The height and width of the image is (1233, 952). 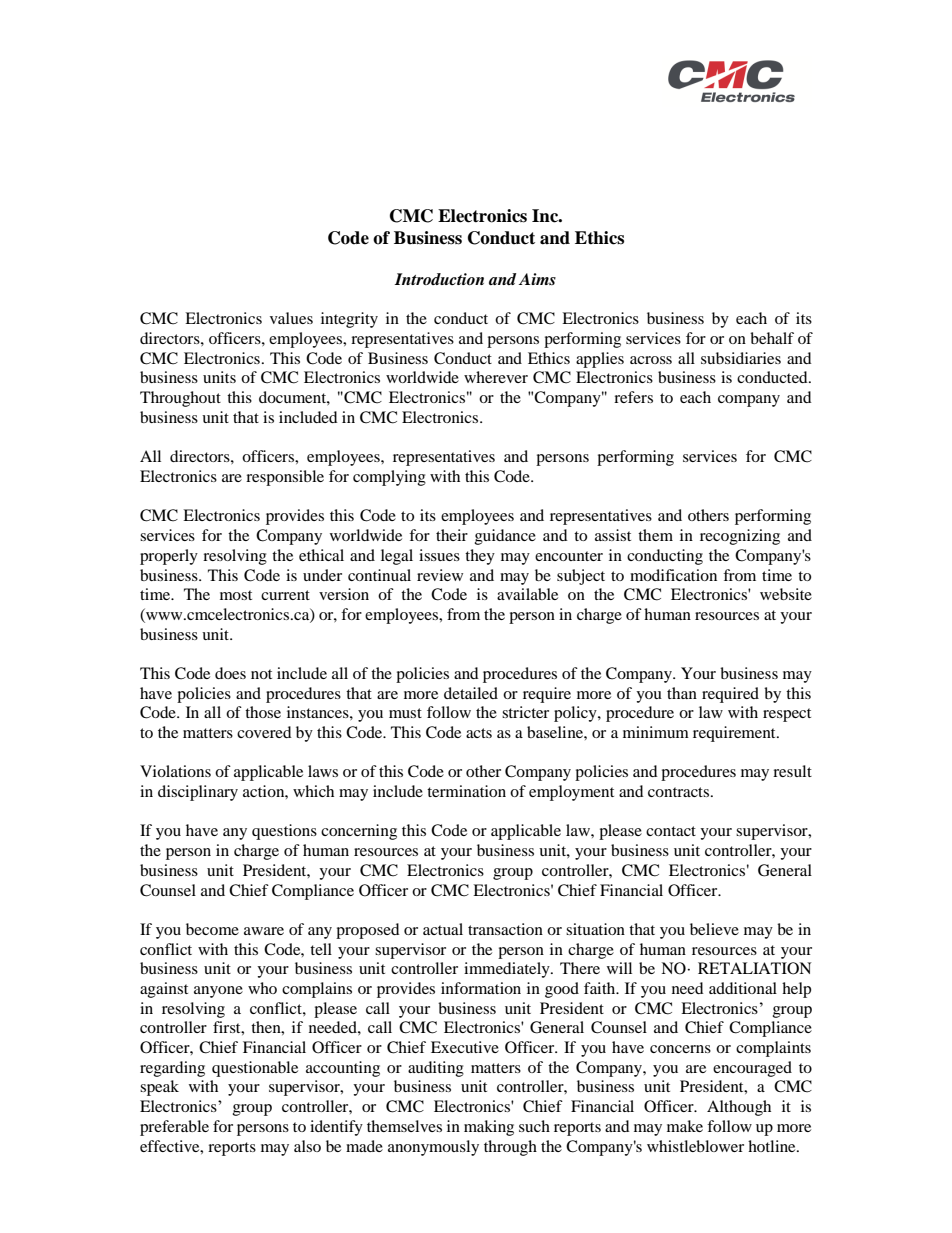 What do you see at coordinates (291, 318) in the image?
I see `values` at bounding box center [291, 318].
